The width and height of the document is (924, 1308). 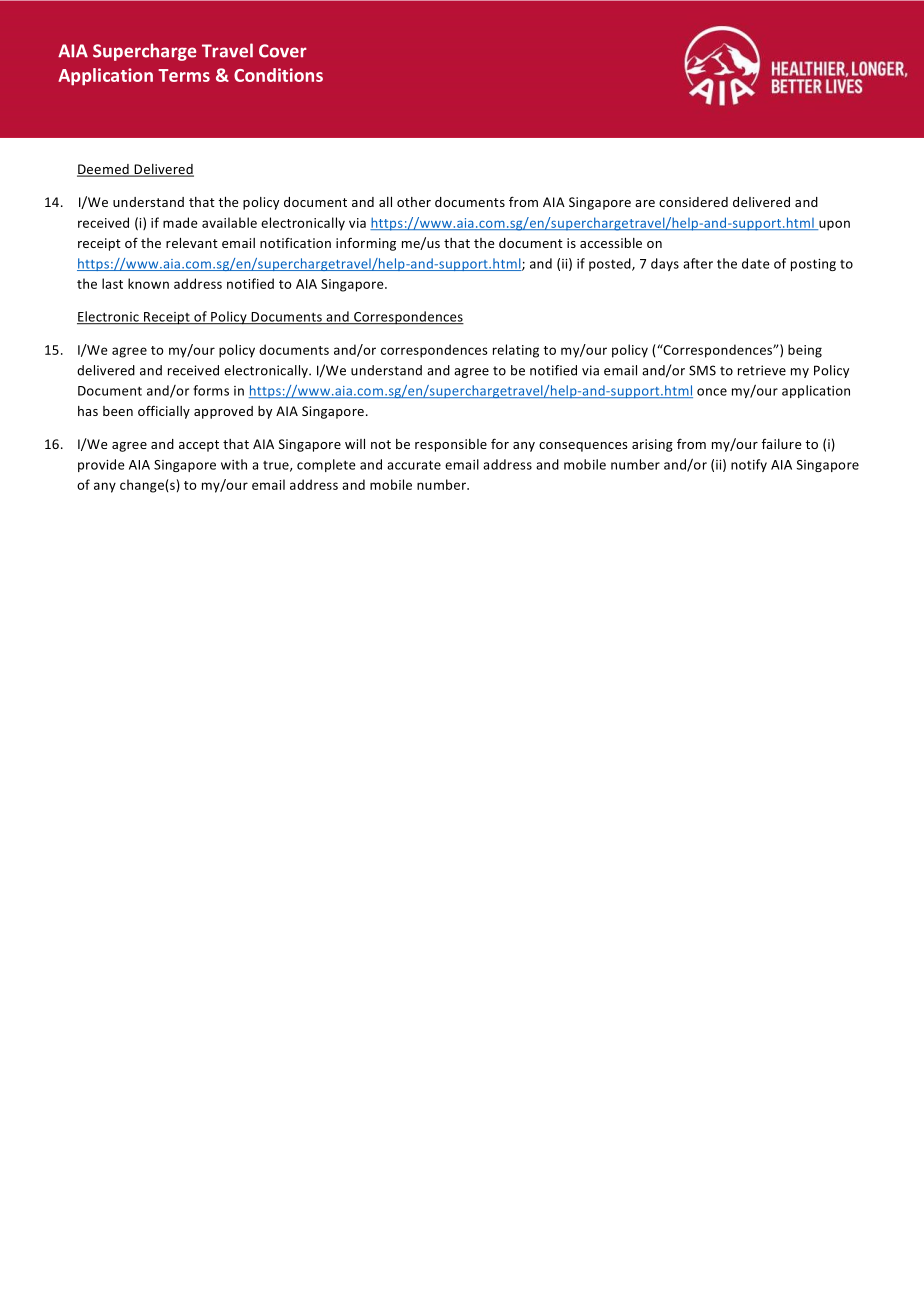 I want to click on retrieve, so click(x=762, y=370).
